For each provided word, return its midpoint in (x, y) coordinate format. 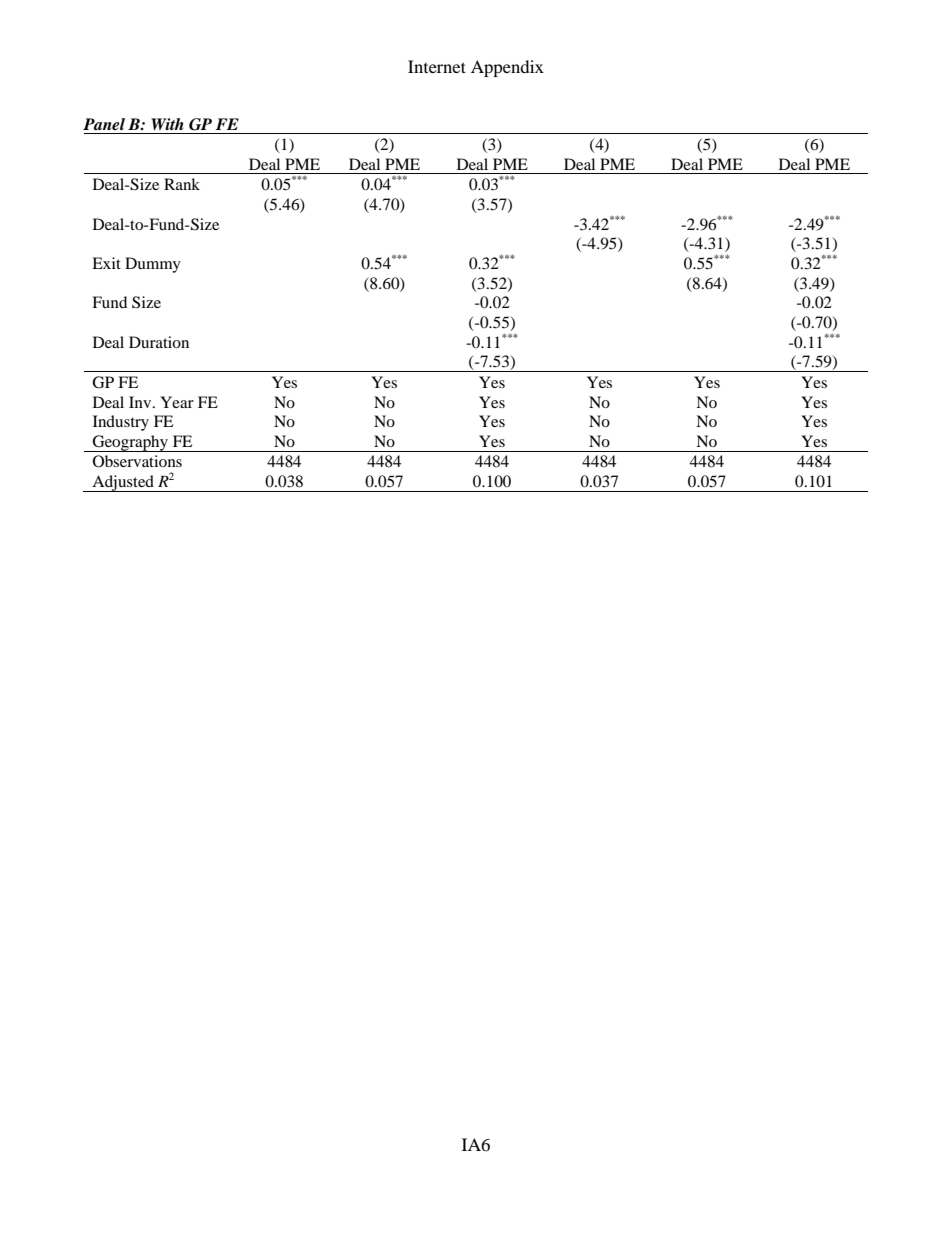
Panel (104, 124)
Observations (137, 461)
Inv (141, 402)
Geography (130, 443)
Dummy (153, 265)
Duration (159, 342)
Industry (121, 423)
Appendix (507, 68)
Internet (437, 66)
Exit (106, 263)
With (167, 124)
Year (177, 402)
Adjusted (123, 483)
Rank (182, 184)
